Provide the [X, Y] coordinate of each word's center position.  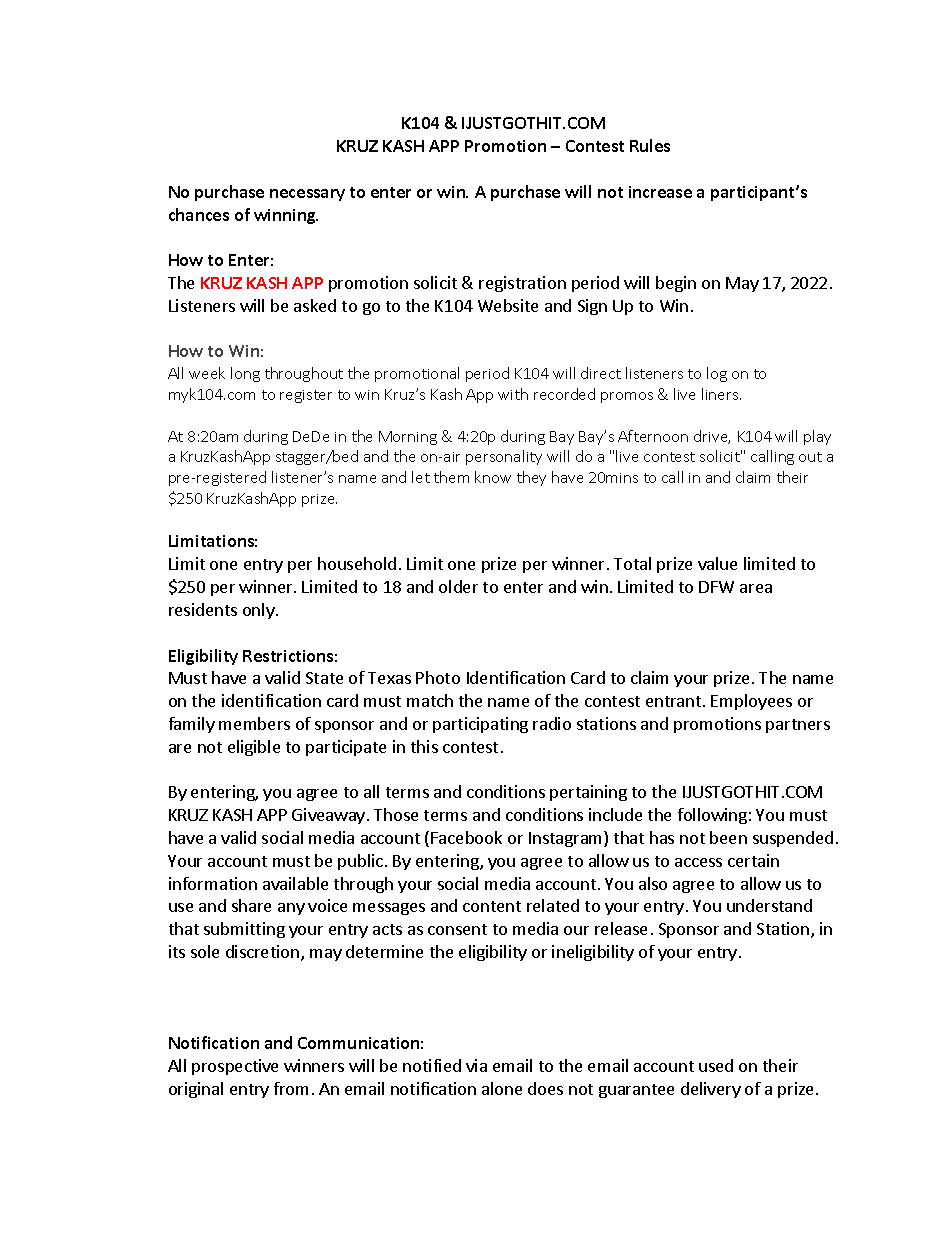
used [716, 1065]
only [260, 611]
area [756, 588]
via [476, 1065]
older [458, 586]
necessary [307, 195]
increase [660, 192]
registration [522, 284]
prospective [235, 1067]
